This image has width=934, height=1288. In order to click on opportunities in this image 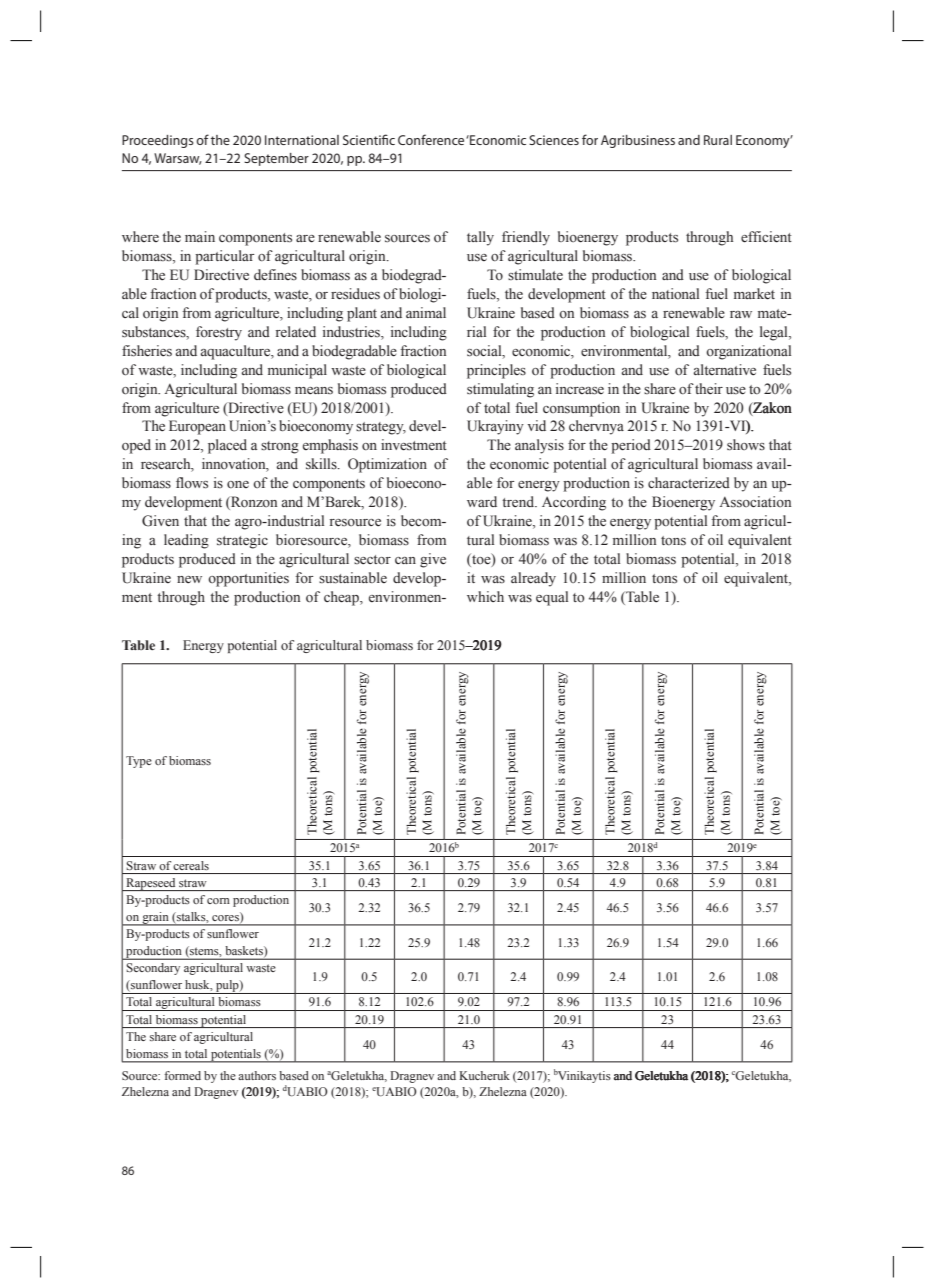, I will do `click(248, 579)`.
